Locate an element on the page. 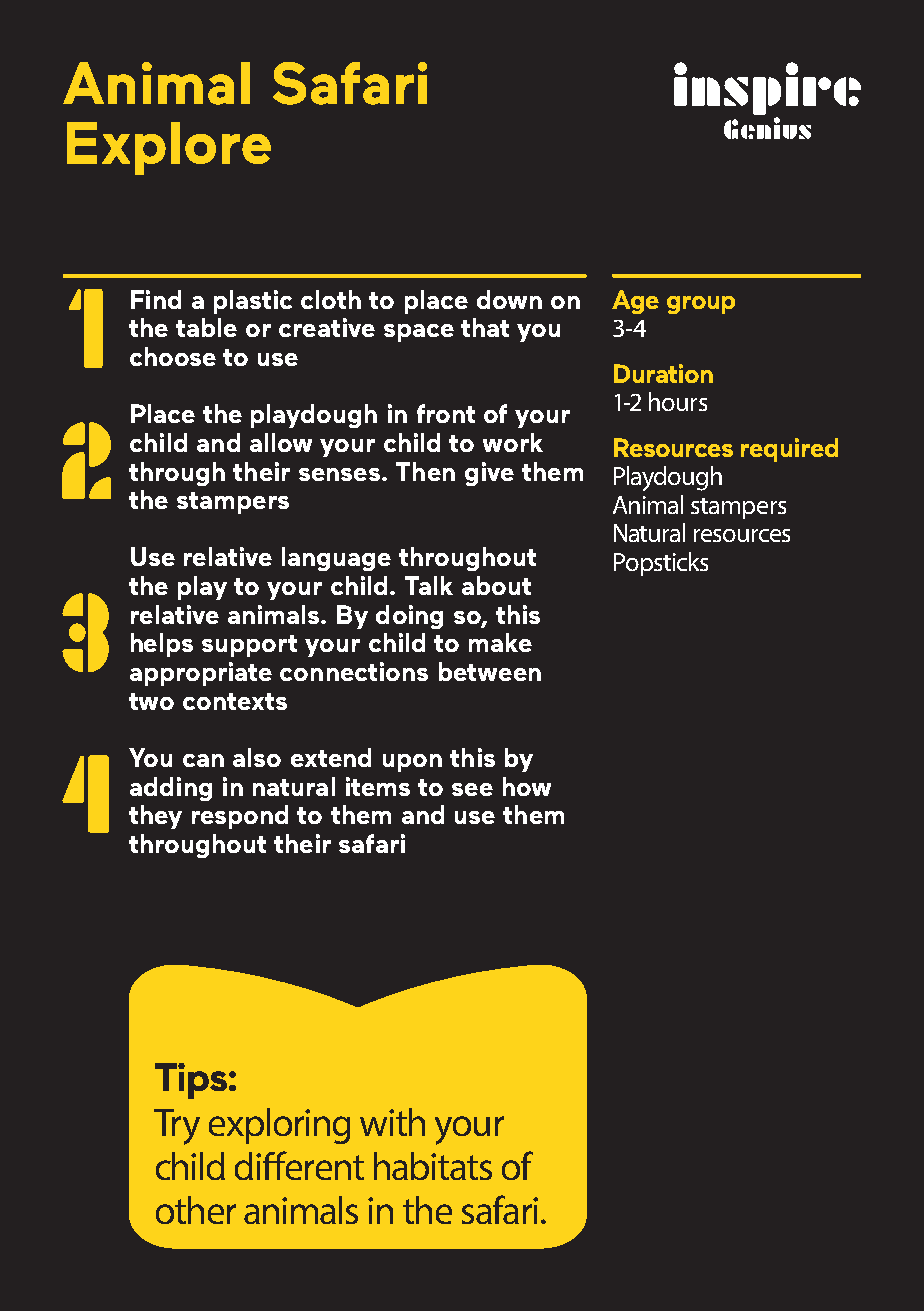 The width and height of the image is (924, 1311). group is located at coordinates (701, 305).
